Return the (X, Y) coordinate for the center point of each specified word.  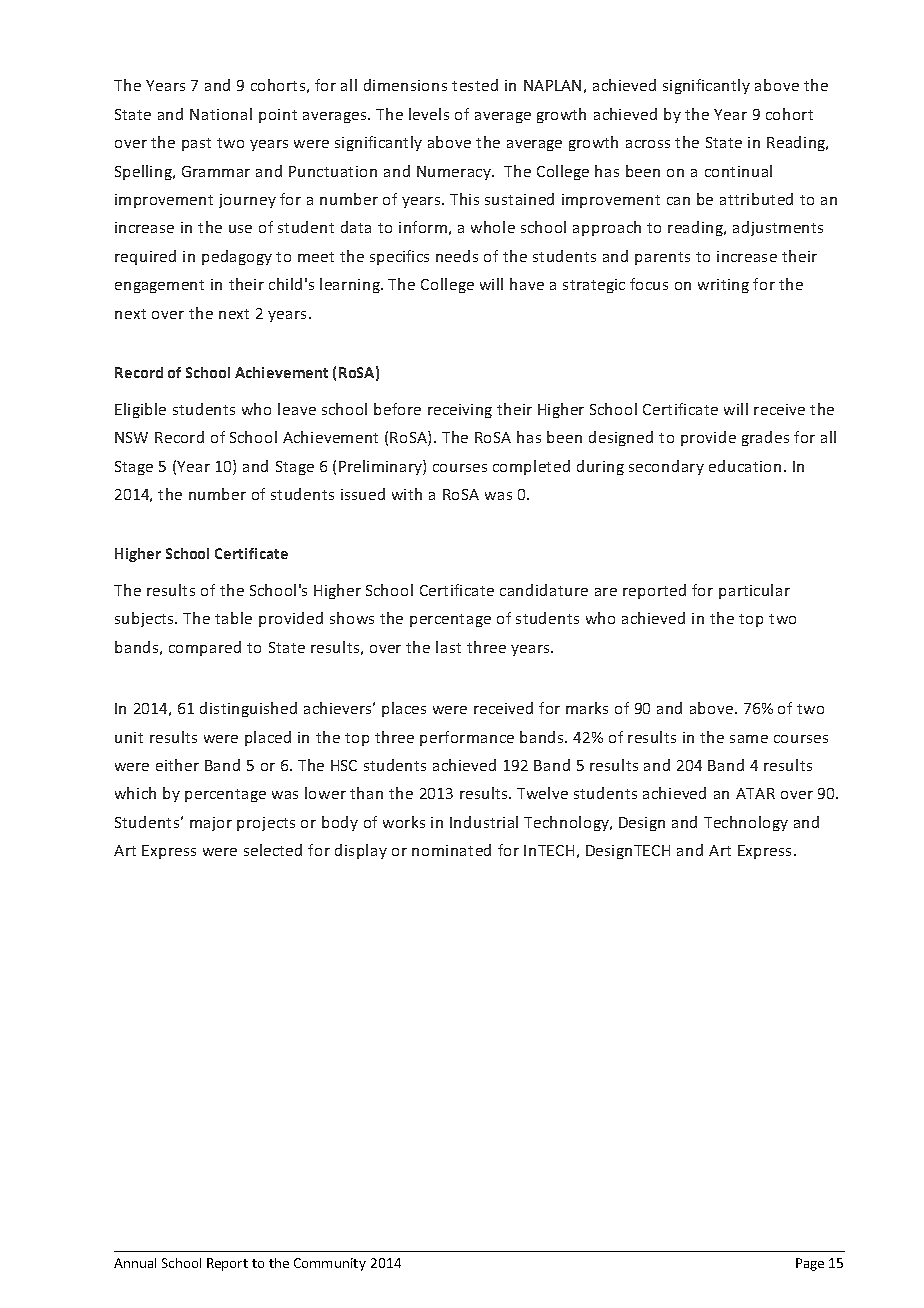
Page (810, 1264)
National (221, 114)
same (749, 739)
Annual (135, 1263)
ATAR (755, 793)
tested (475, 85)
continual (738, 171)
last (448, 647)
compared (205, 648)
